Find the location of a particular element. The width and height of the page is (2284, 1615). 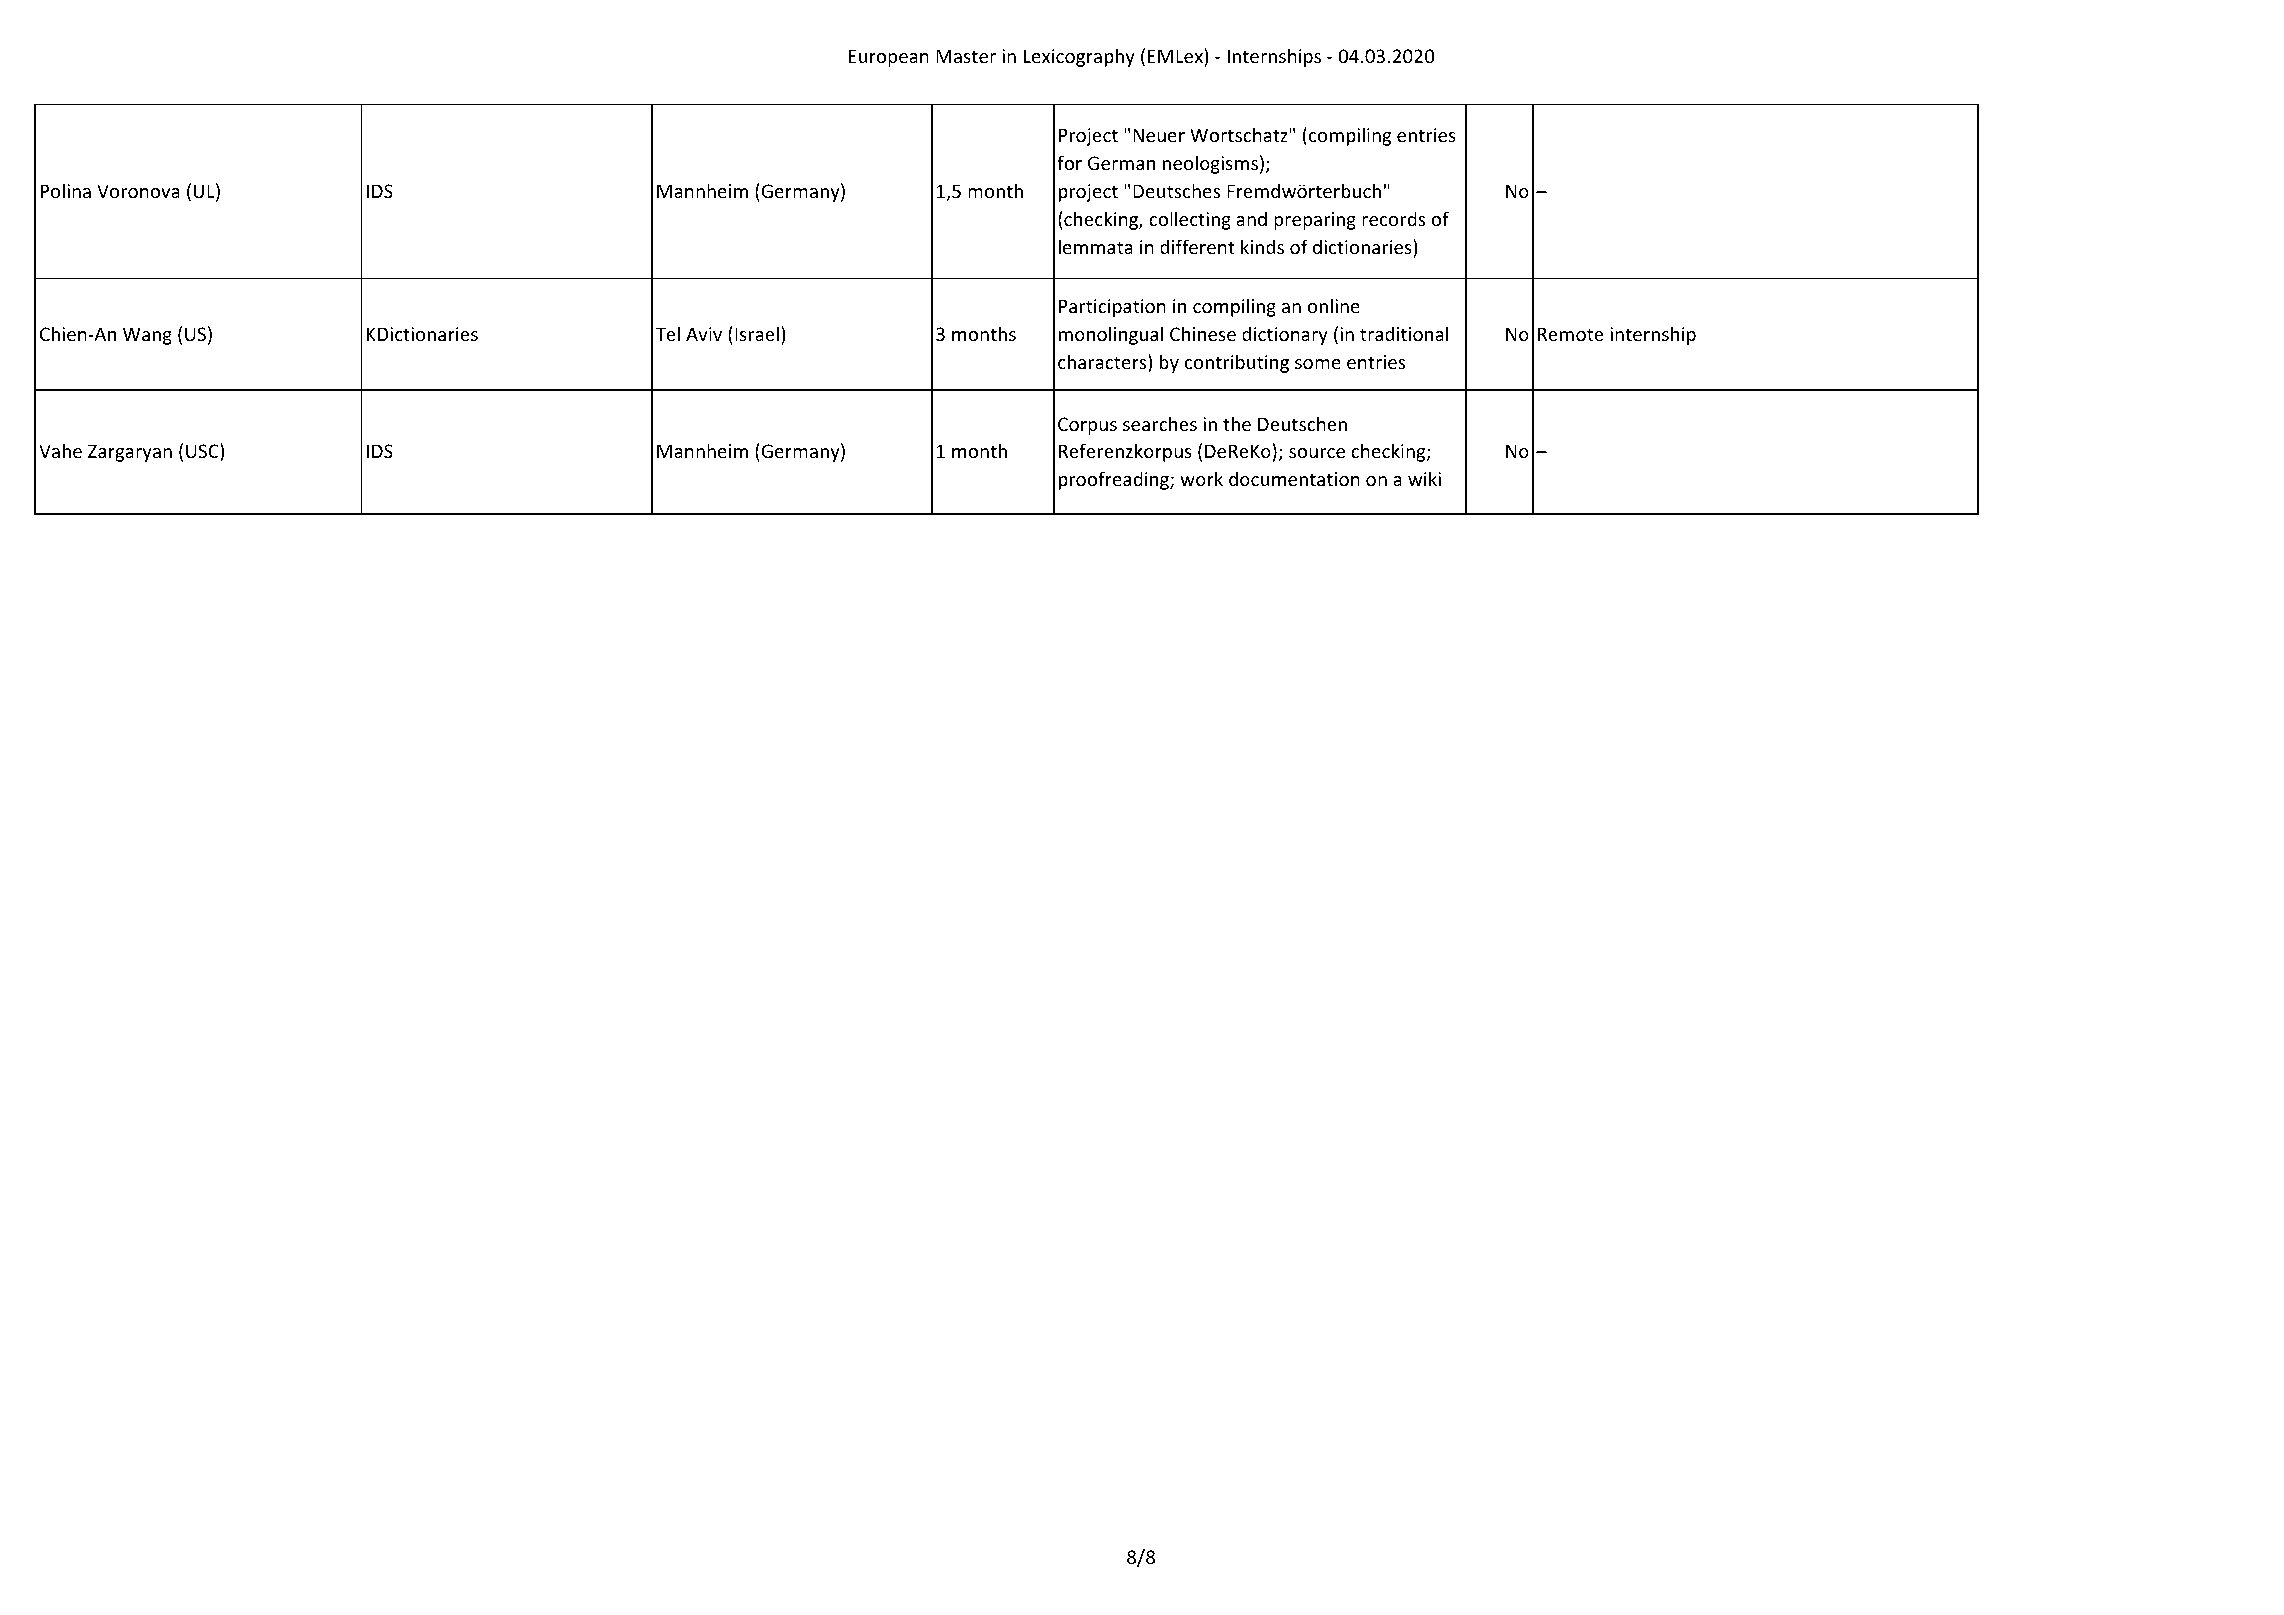

for is located at coordinates (1069, 162).
